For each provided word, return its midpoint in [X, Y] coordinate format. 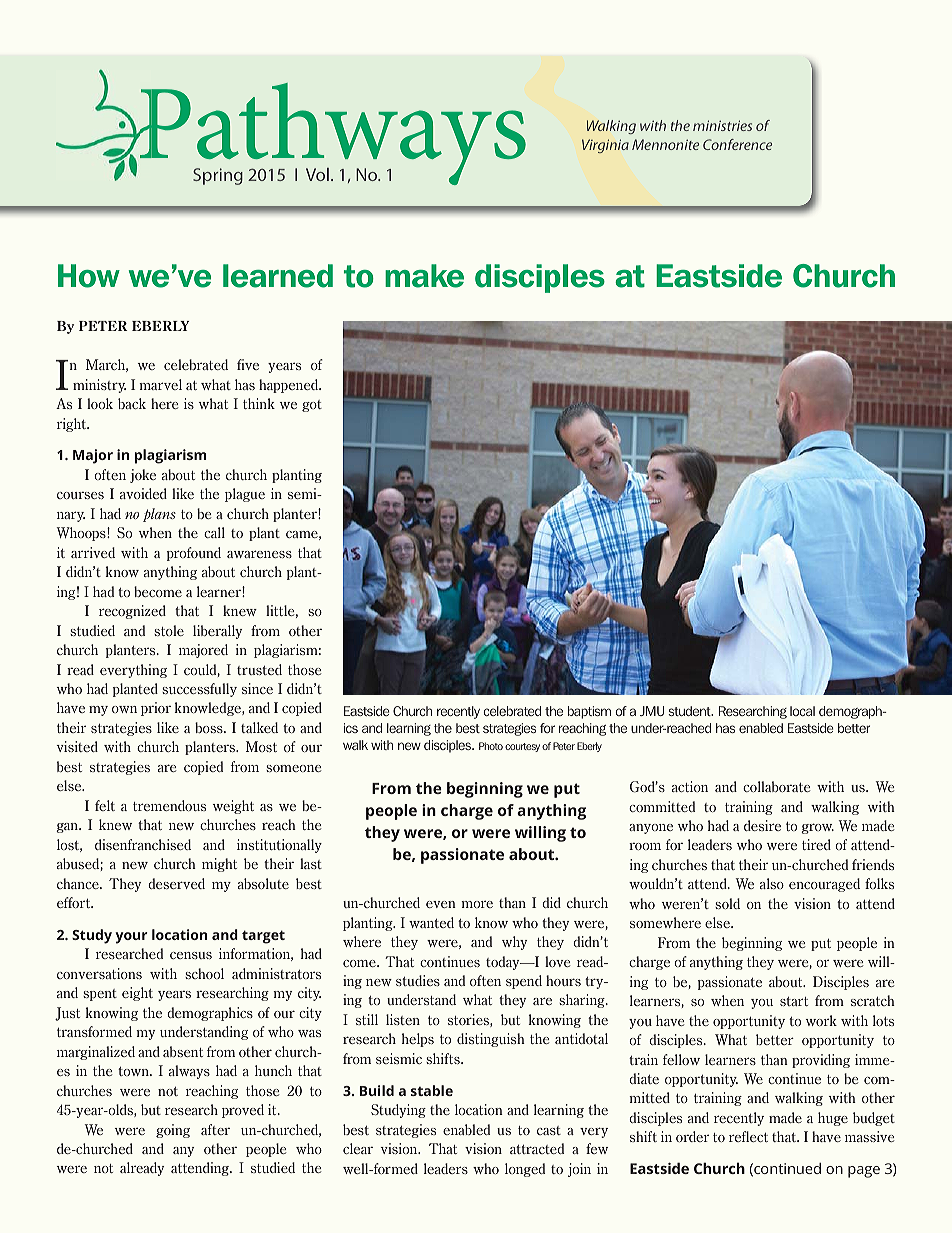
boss [210, 727]
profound [194, 554]
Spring [218, 176]
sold [727, 903]
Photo [491, 746]
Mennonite [665, 144]
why [515, 943]
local [802, 711]
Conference [737, 144]
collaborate [776, 786]
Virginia [605, 146]
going [173, 1131]
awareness [259, 554]
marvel [160, 384]
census [191, 955]
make [424, 276]
